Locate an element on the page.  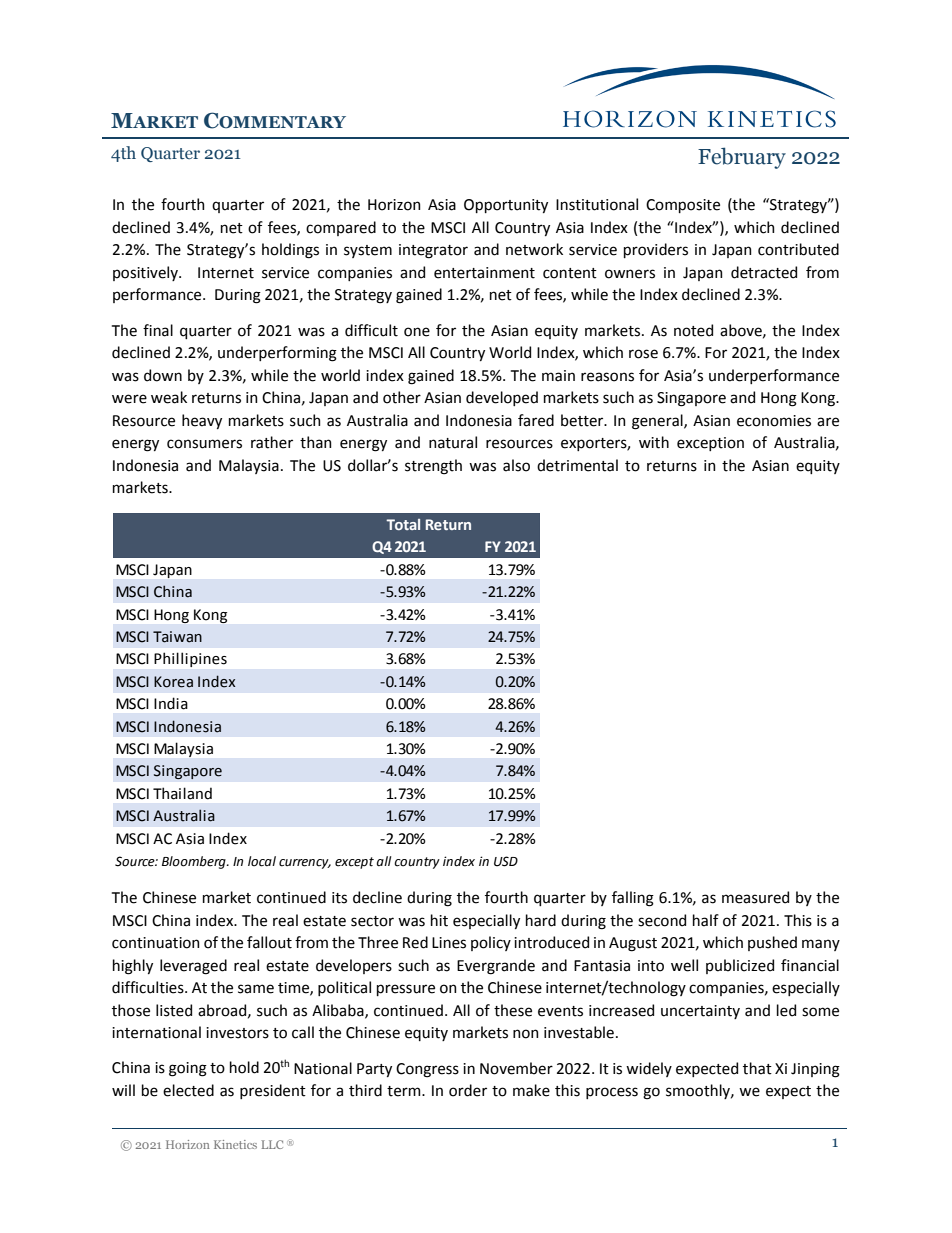
USD is located at coordinates (506, 861).
